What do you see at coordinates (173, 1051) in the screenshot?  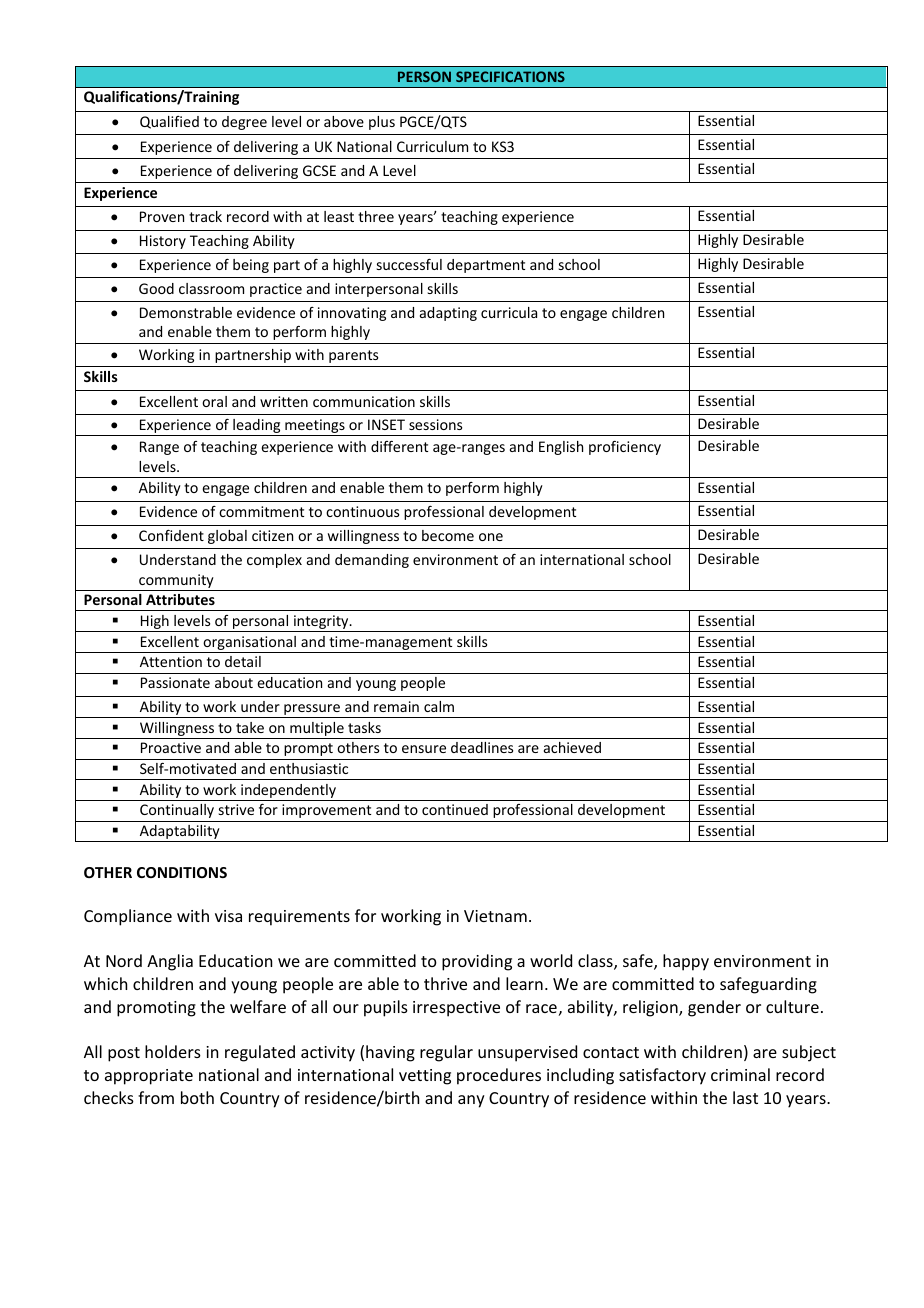 I see `holders` at bounding box center [173, 1051].
